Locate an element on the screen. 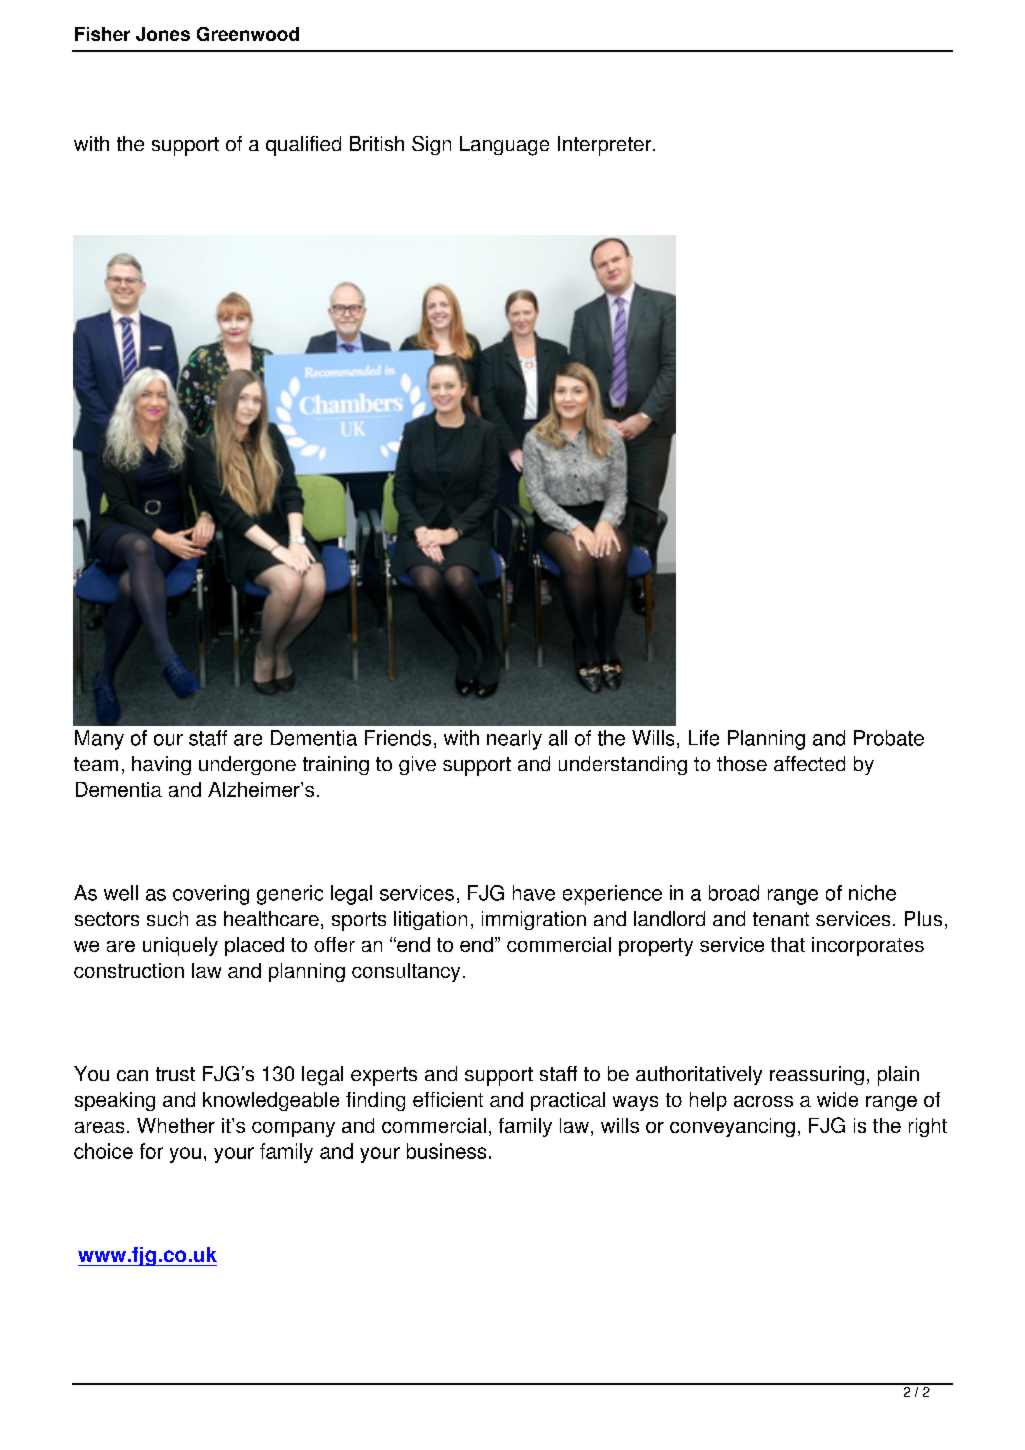 The height and width of the screenshot is (1450, 1025). niche is located at coordinates (872, 893).
